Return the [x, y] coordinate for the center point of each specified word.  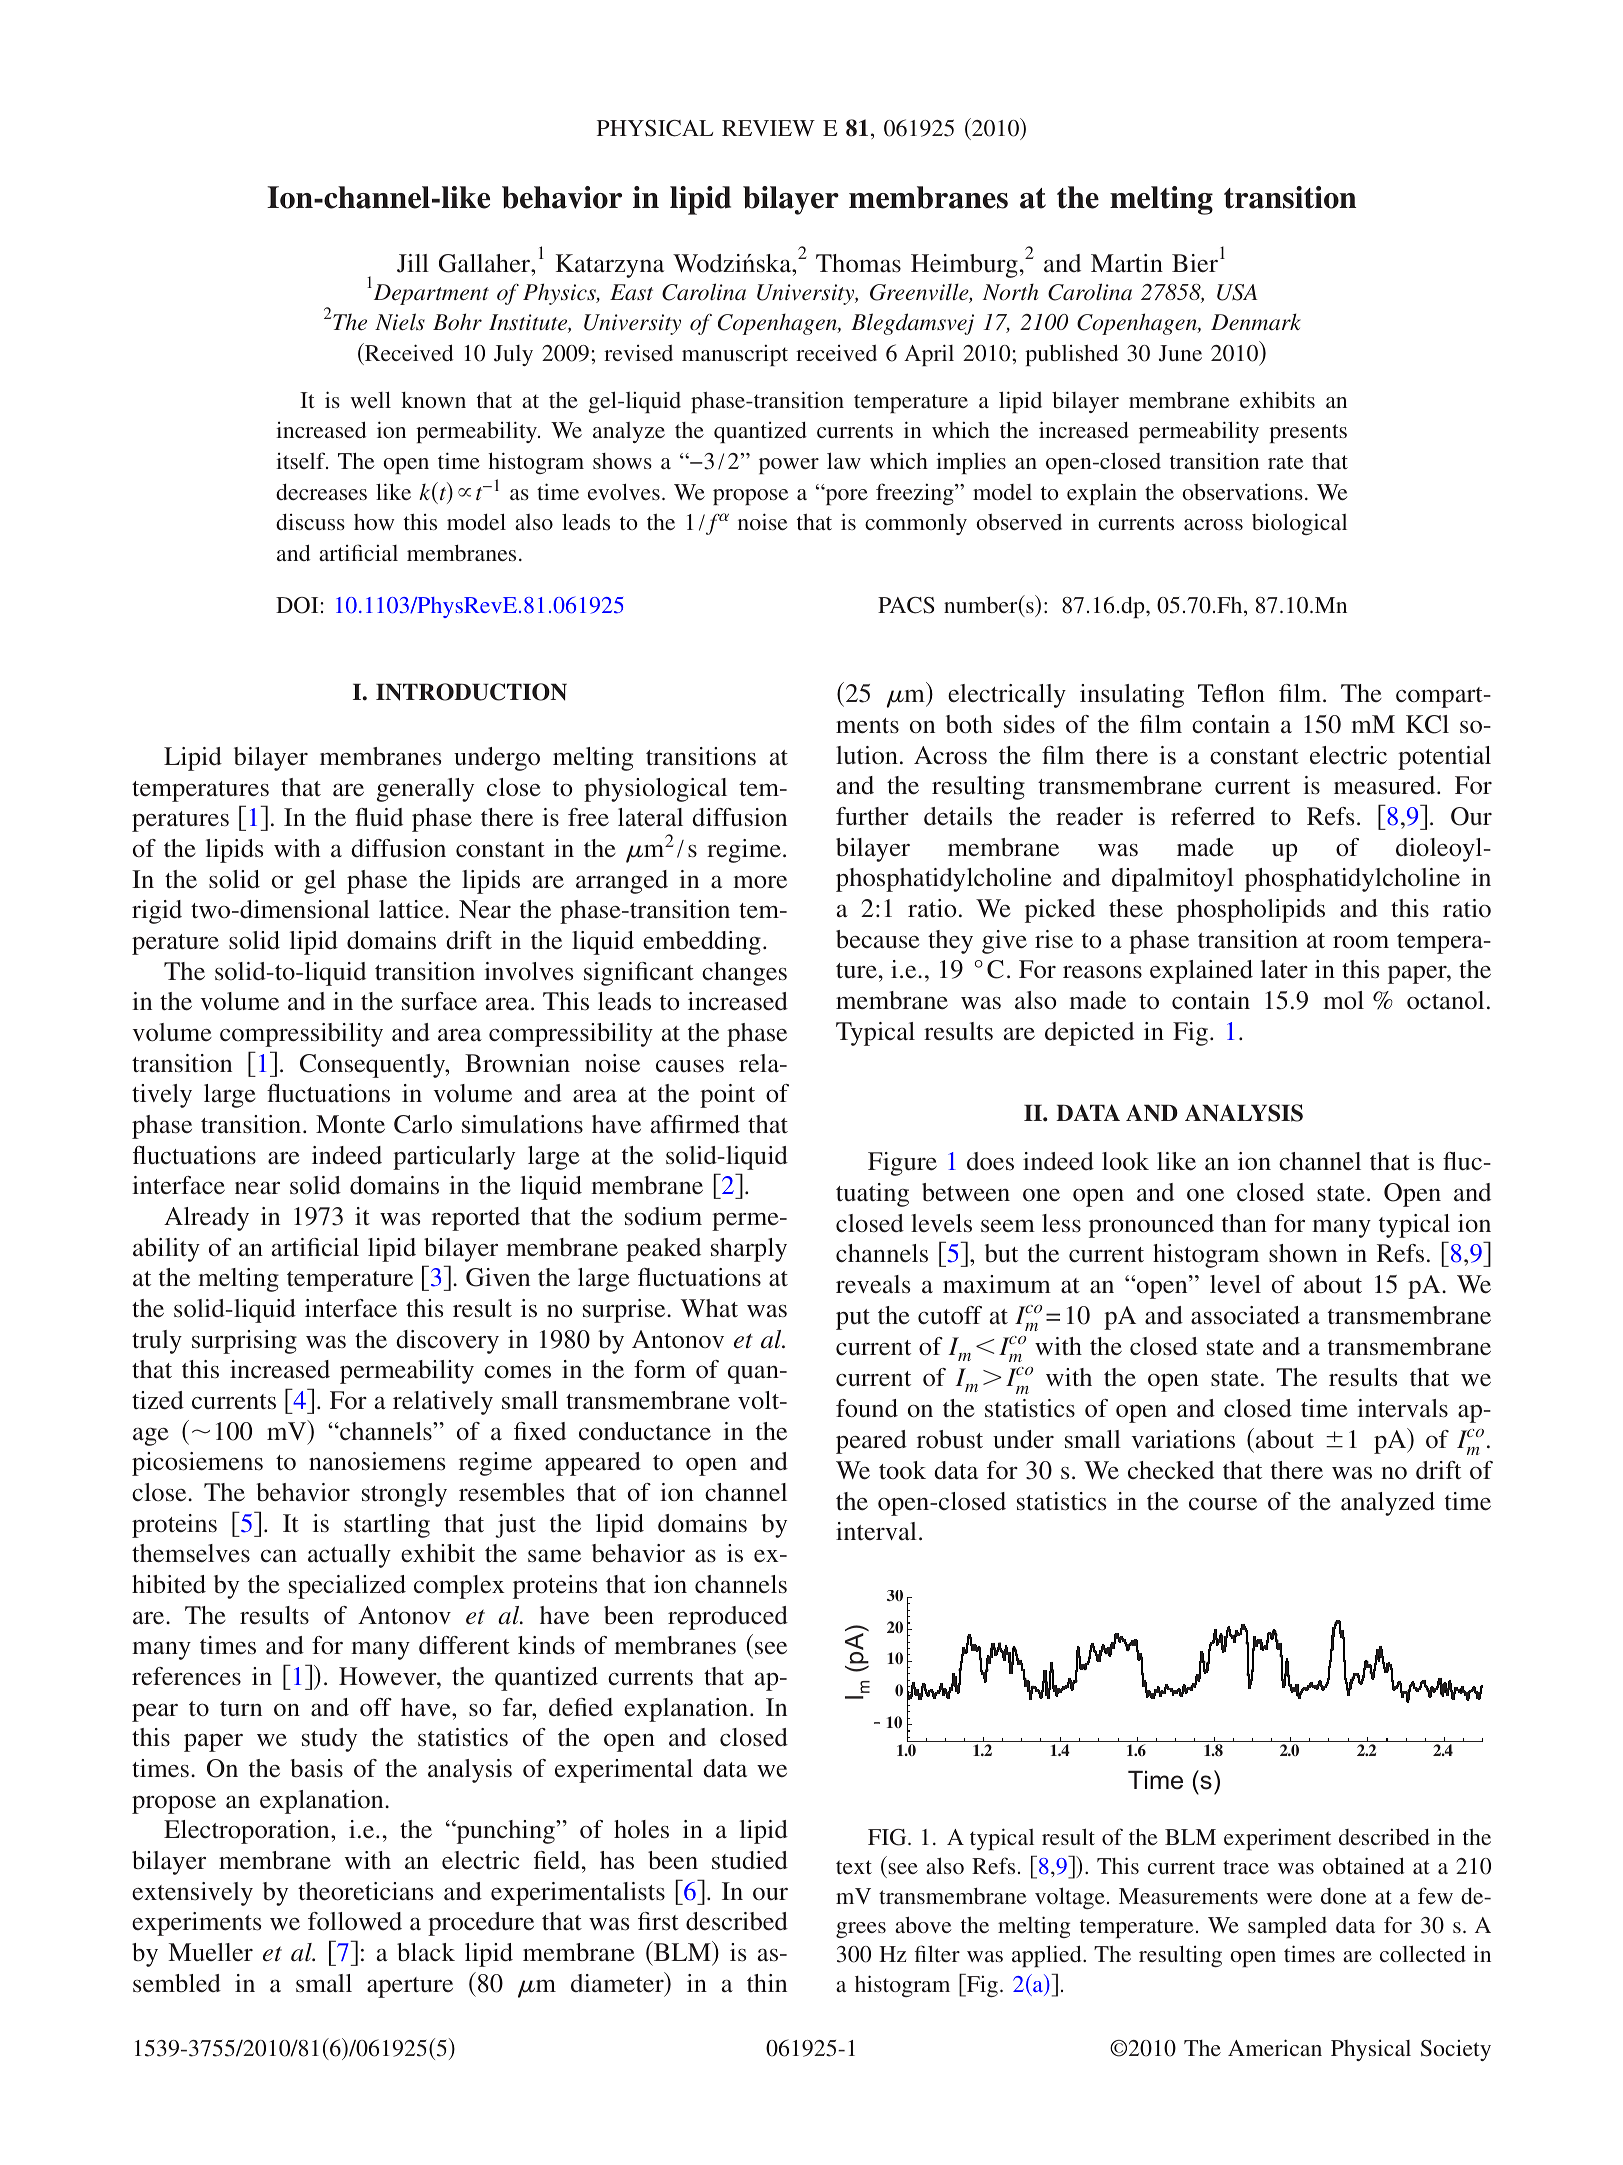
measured [1386, 785]
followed [355, 1921]
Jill [413, 263]
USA [1237, 292]
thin [767, 1983]
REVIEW [768, 128]
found [867, 1408]
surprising [244, 1342]
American [1275, 2047]
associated [1245, 1315]
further [872, 816]
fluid [379, 817]
